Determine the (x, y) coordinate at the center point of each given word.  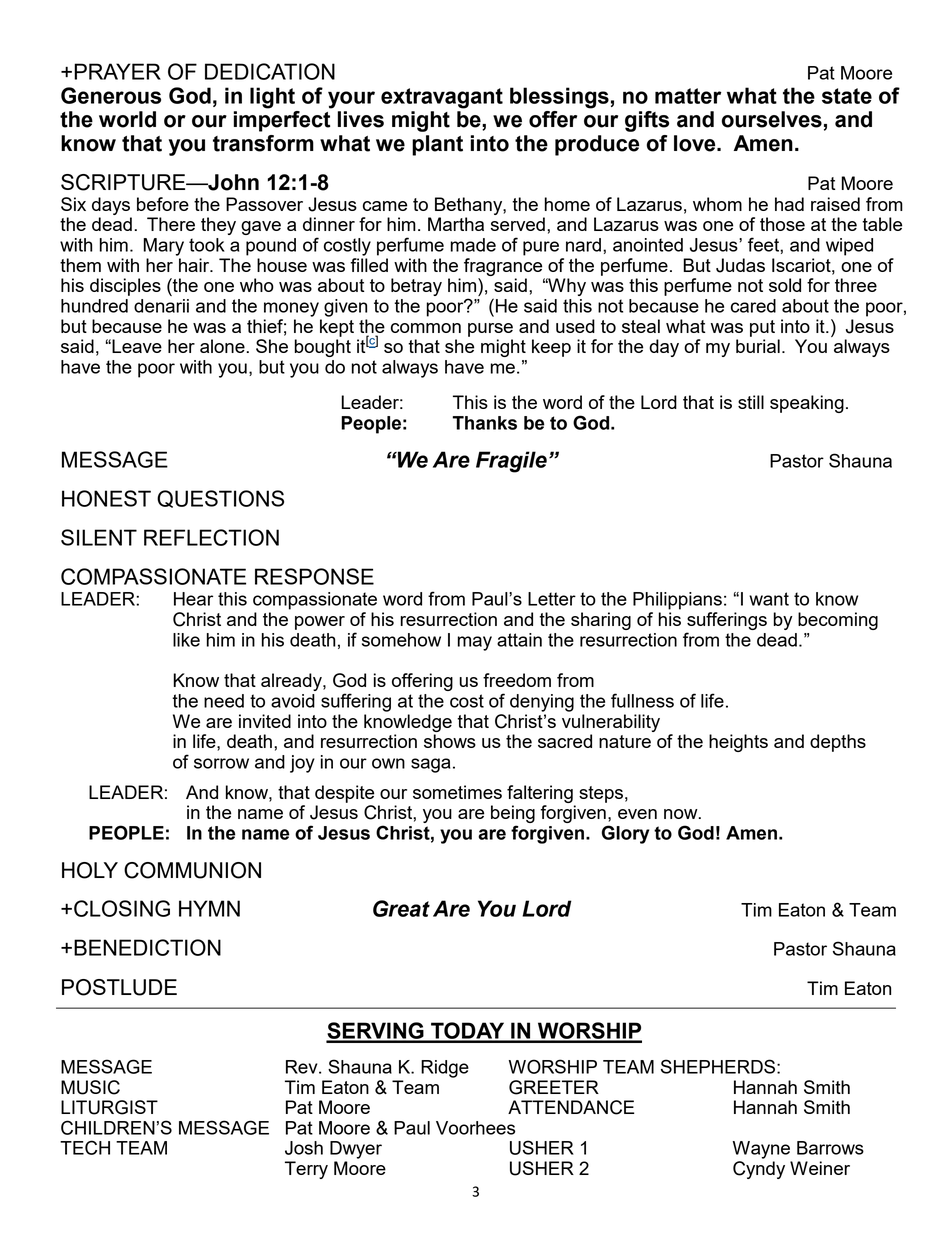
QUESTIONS (220, 499)
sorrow (221, 763)
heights (738, 743)
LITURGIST (109, 1107)
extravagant (442, 98)
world (127, 119)
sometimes (457, 792)
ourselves (772, 119)
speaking (807, 404)
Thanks (484, 423)
